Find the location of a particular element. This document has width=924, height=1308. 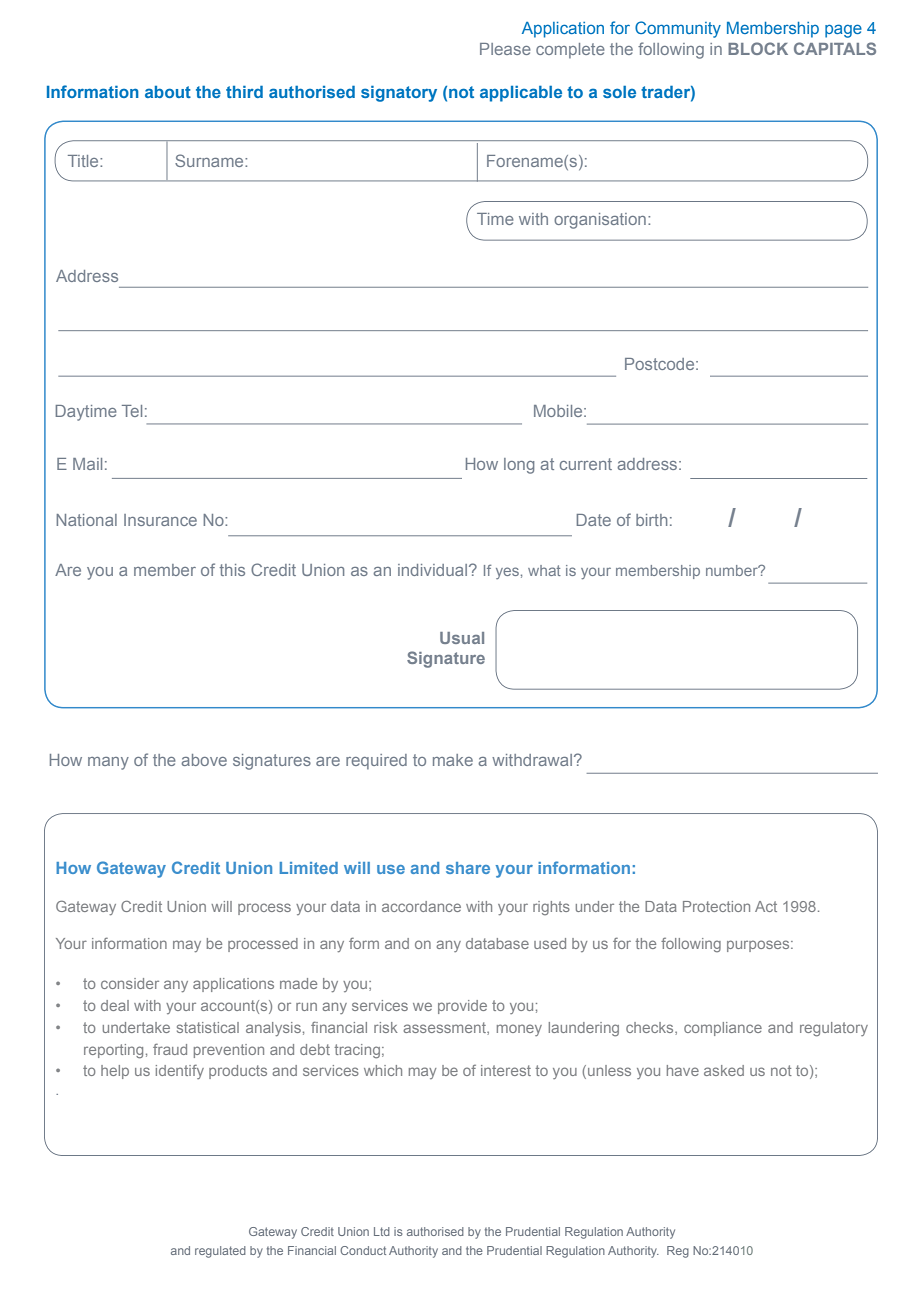

Ltd is located at coordinates (382, 1231).
